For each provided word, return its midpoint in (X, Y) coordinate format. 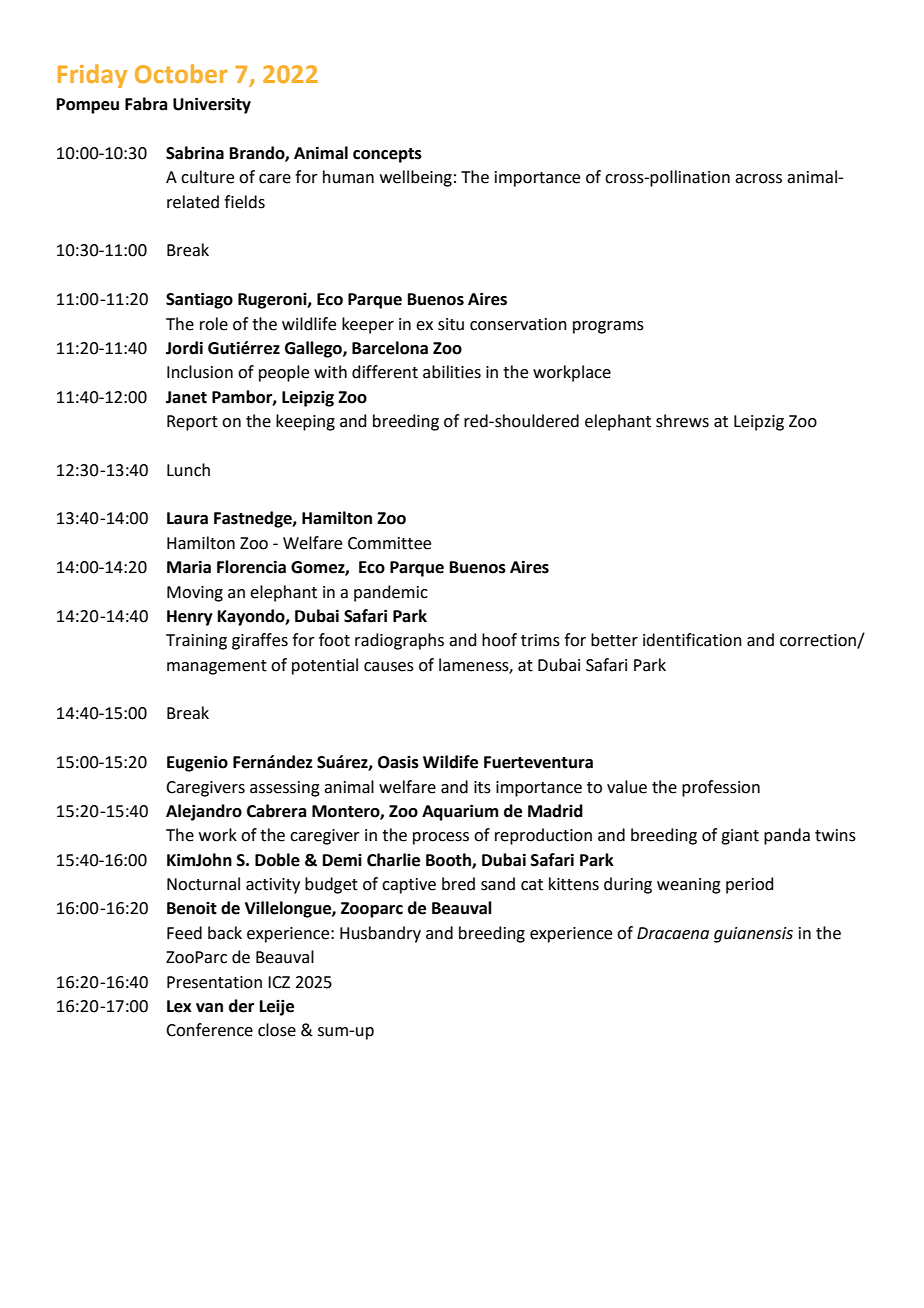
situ (451, 324)
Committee (389, 543)
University (212, 105)
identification (692, 640)
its (482, 787)
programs (608, 327)
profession (721, 788)
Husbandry (380, 934)
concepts (387, 155)
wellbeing (416, 178)
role (214, 324)
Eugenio (197, 763)
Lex (179, 1006)
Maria (189, 567)
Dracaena (673, 933)
